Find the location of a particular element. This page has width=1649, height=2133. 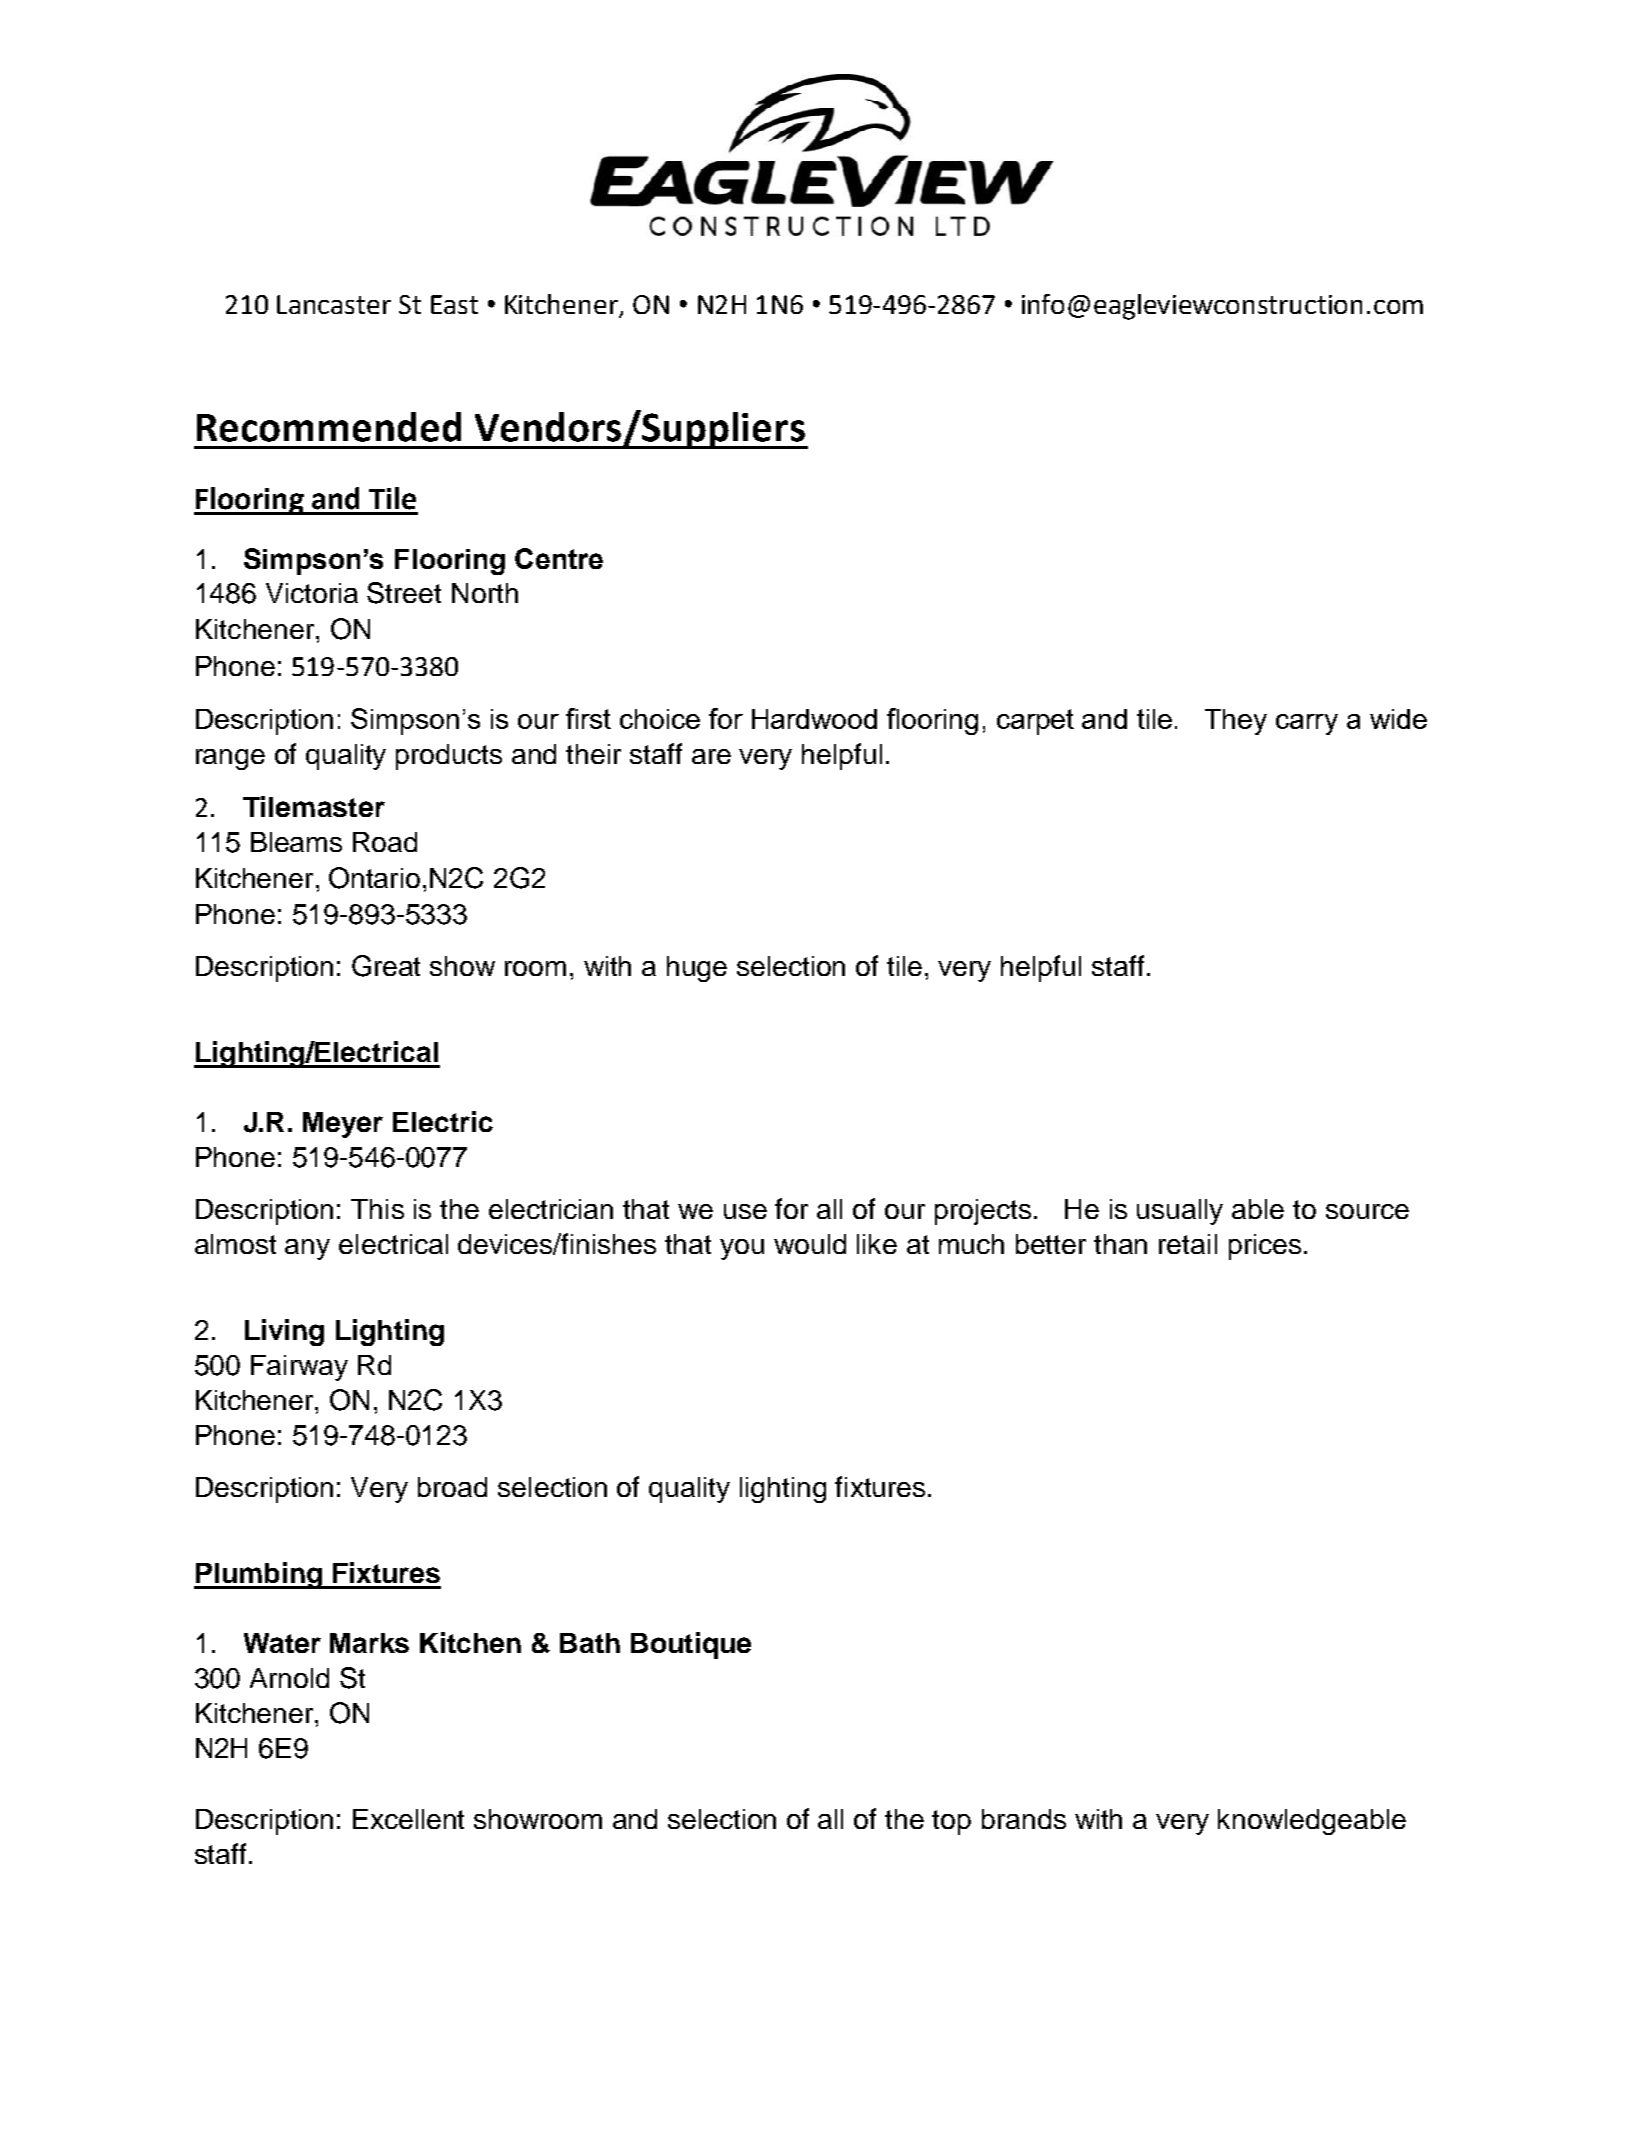

huge is located at coordinates (697, 969).
